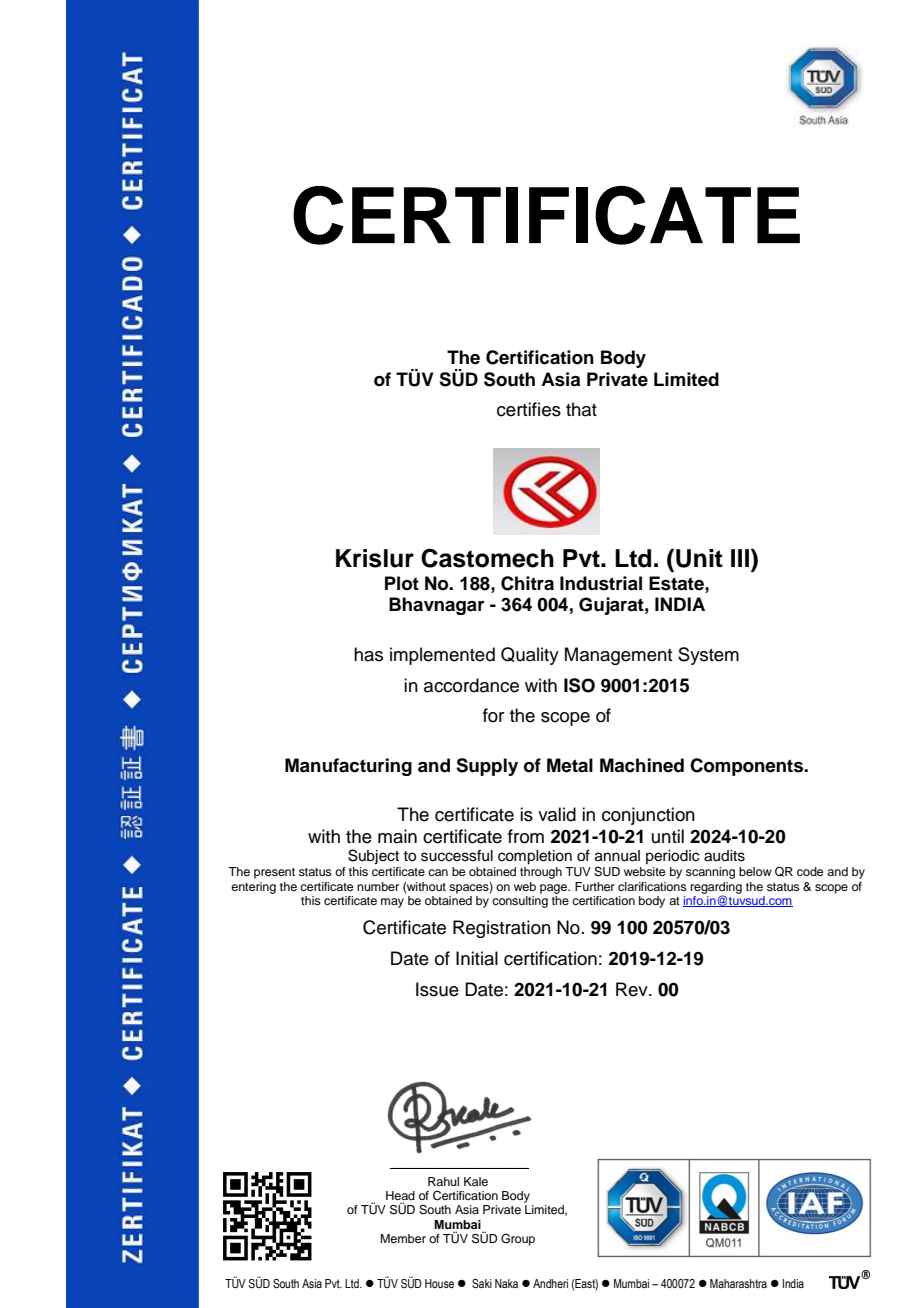 This screenshot has height=1308, width=924. I want to click on III, so click(741, 557).
